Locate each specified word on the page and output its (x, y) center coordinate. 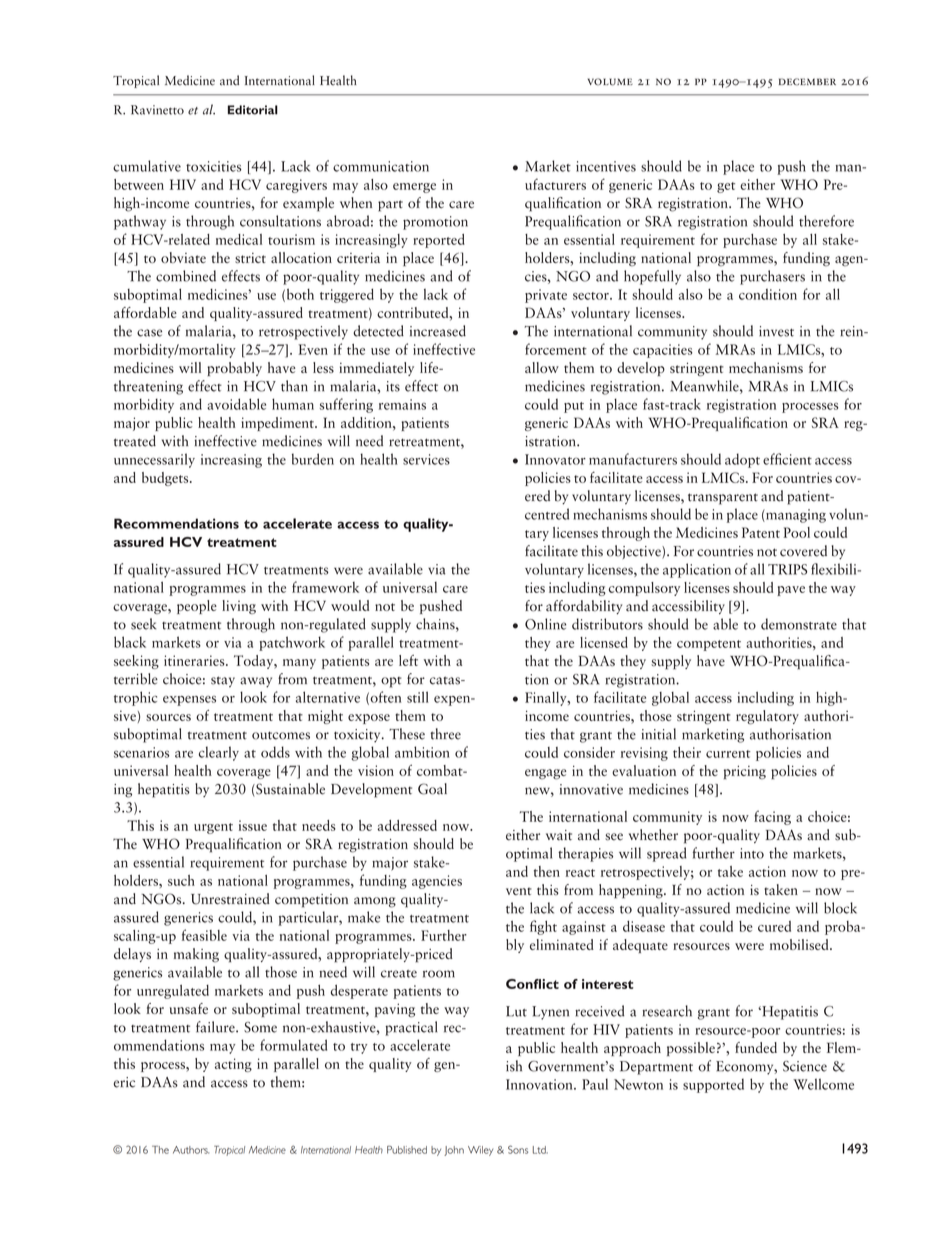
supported (713, 1086)
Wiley (480, 1151)
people (197, 607)
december (807, 82)
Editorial (253, 110)
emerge (414, 188)
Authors (191, 1150)
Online (545, 624)
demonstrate (799, 624)
